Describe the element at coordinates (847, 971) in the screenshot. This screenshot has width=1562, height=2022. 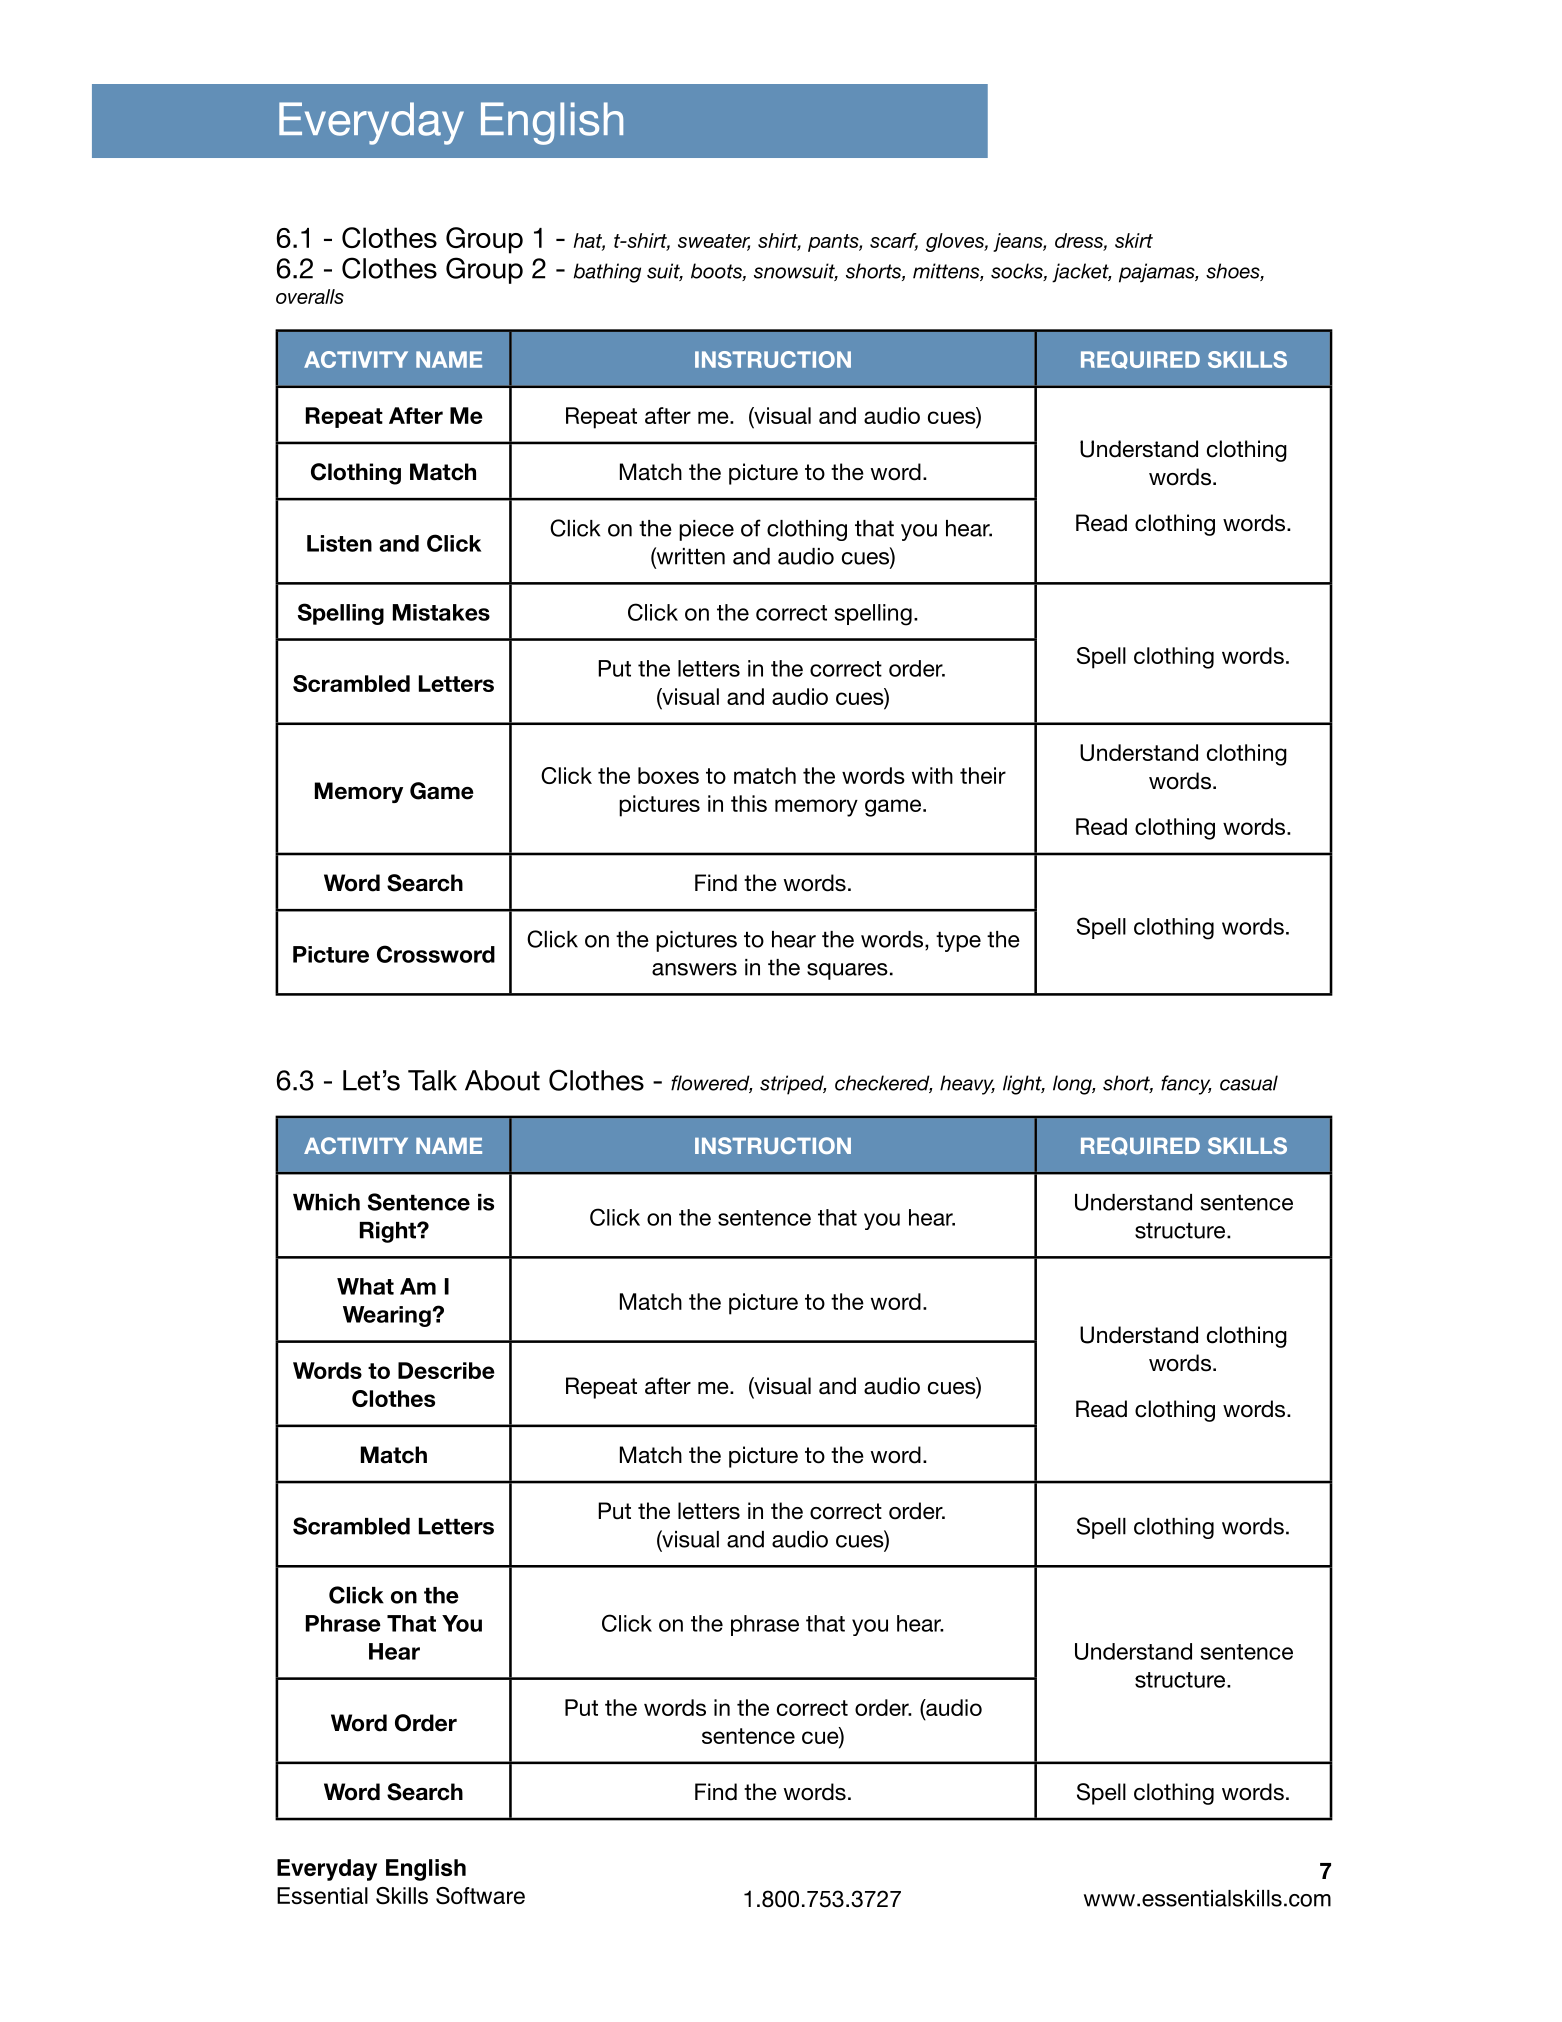
I see `squares` at that location.
